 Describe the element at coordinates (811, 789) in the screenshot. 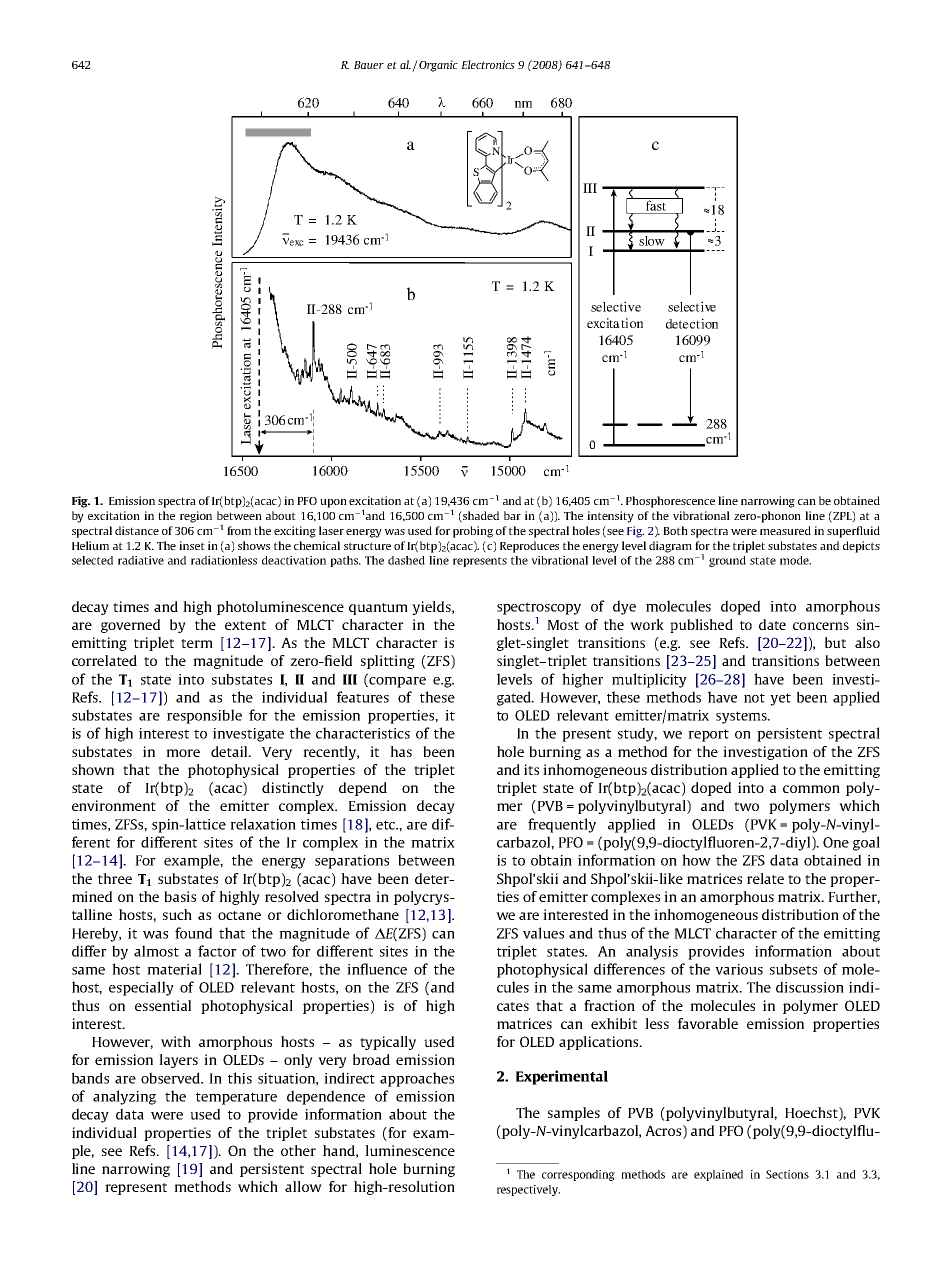

I see `common` at that location.
